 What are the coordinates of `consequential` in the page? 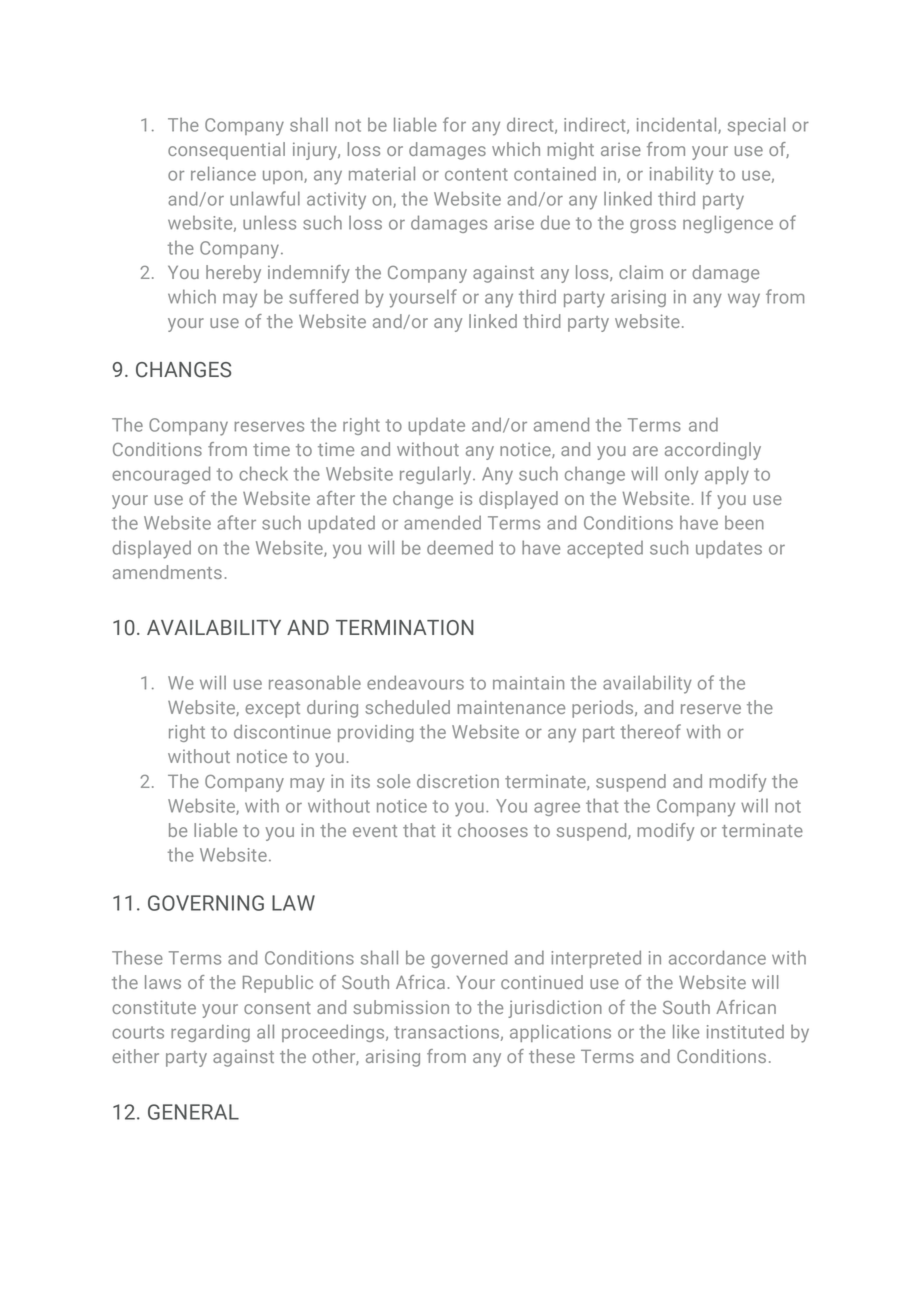 It's located at (226, 151).
